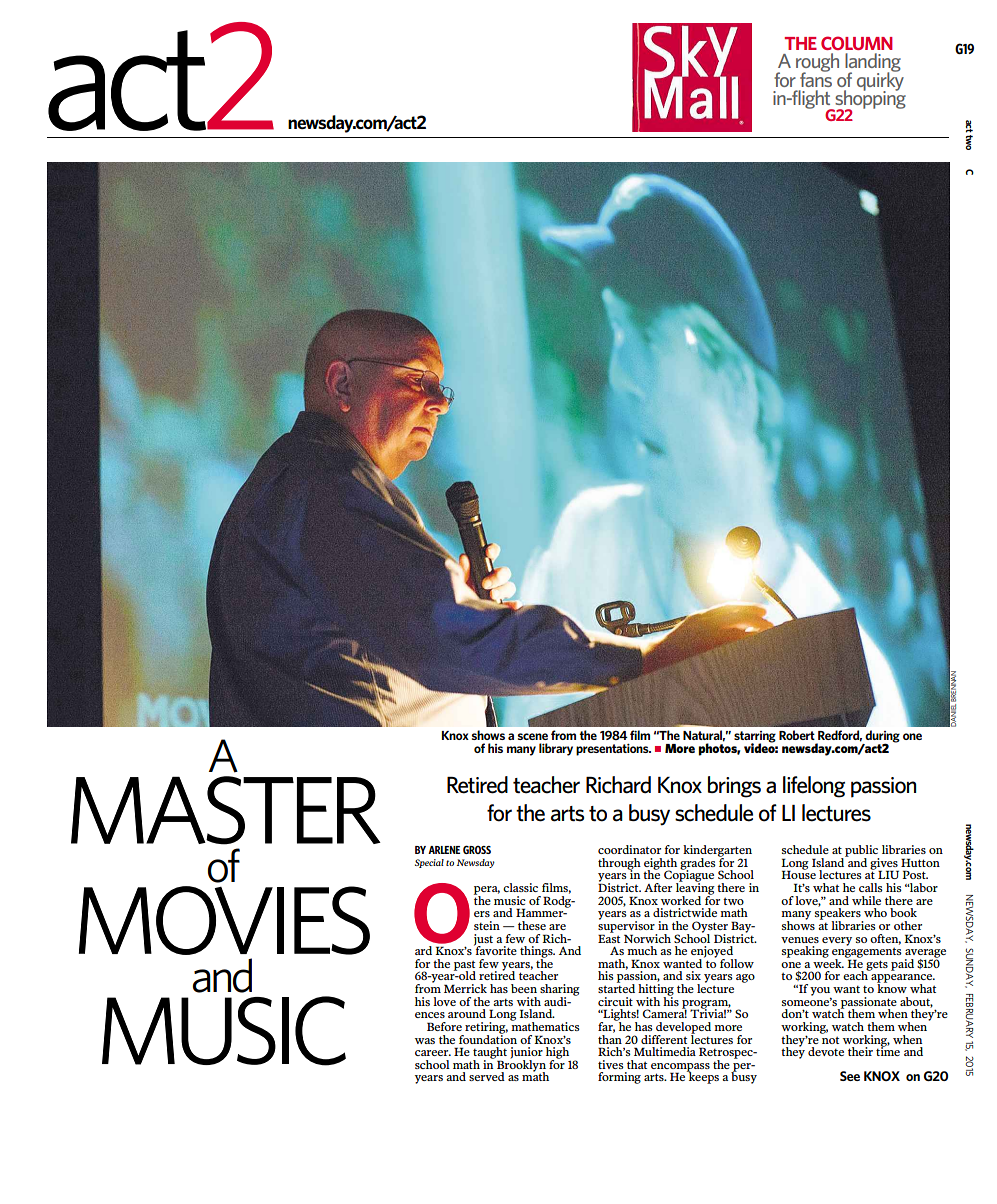 Image resolution: width=997 pixels, height=1204 pixels. Describe the element at coordinates (556, 749) in the document. I see `library` at that location.
